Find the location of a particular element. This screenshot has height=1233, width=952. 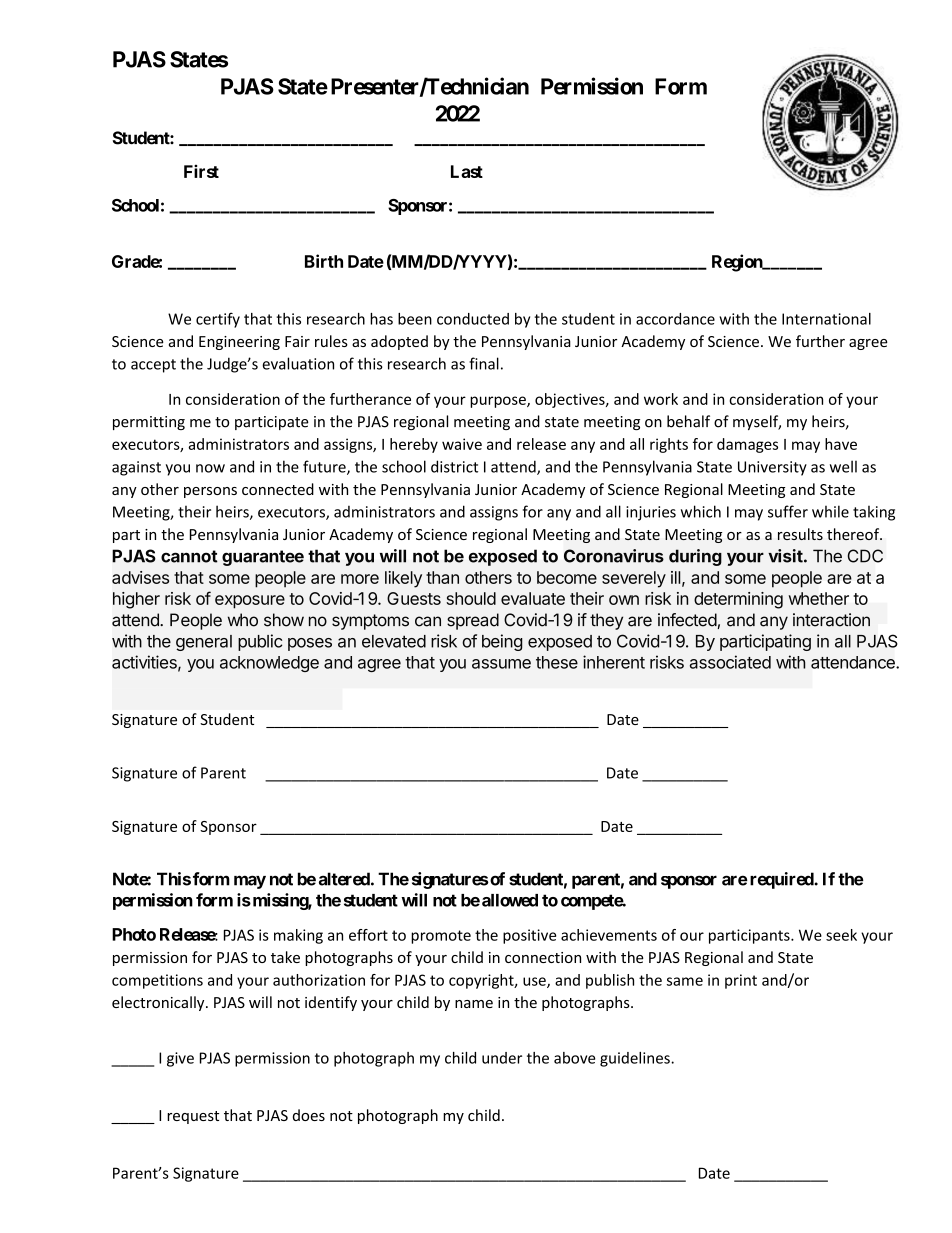

making is located at coordinates (298, 936).
